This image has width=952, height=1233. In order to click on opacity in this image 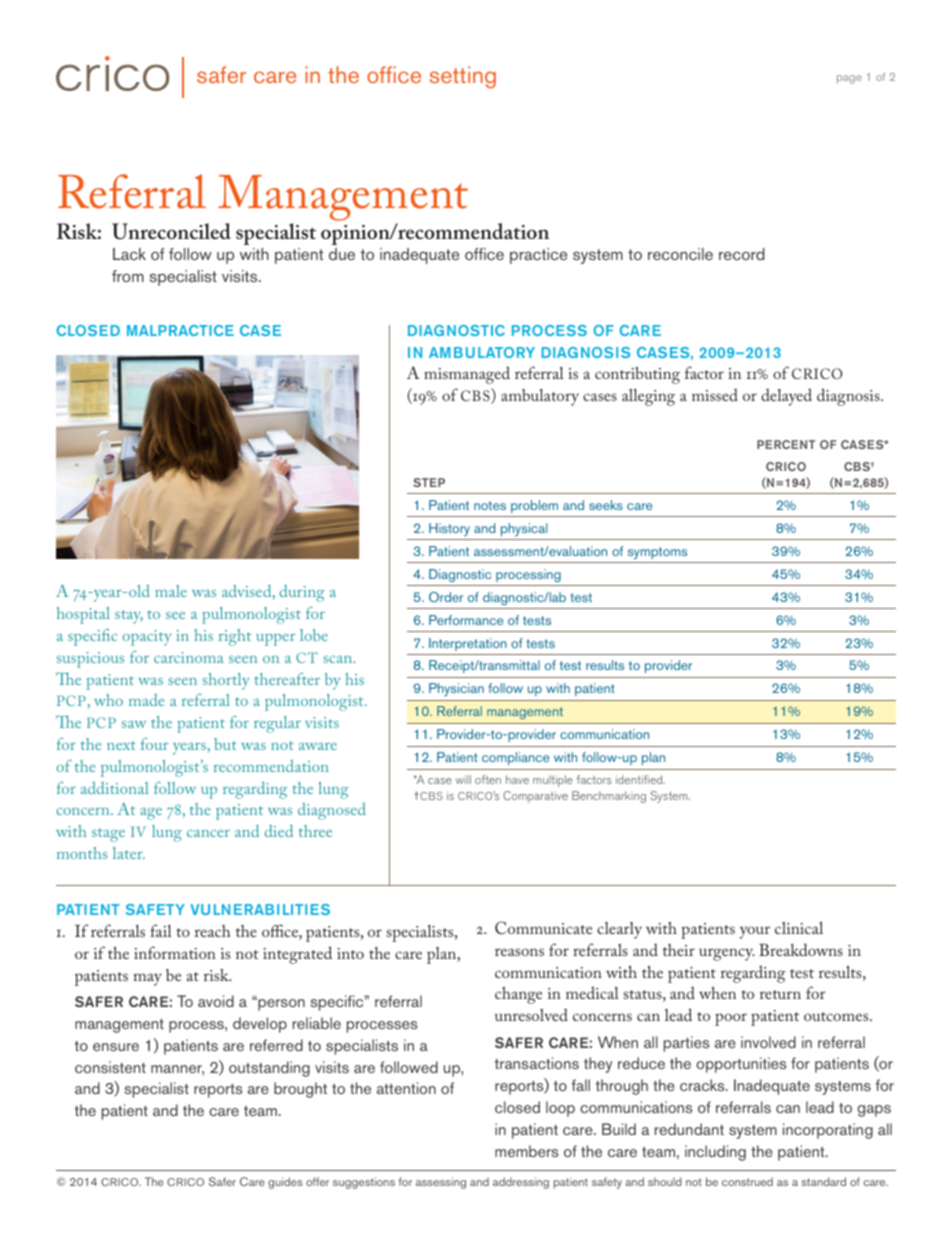, I will do `click(147, 638)`.
